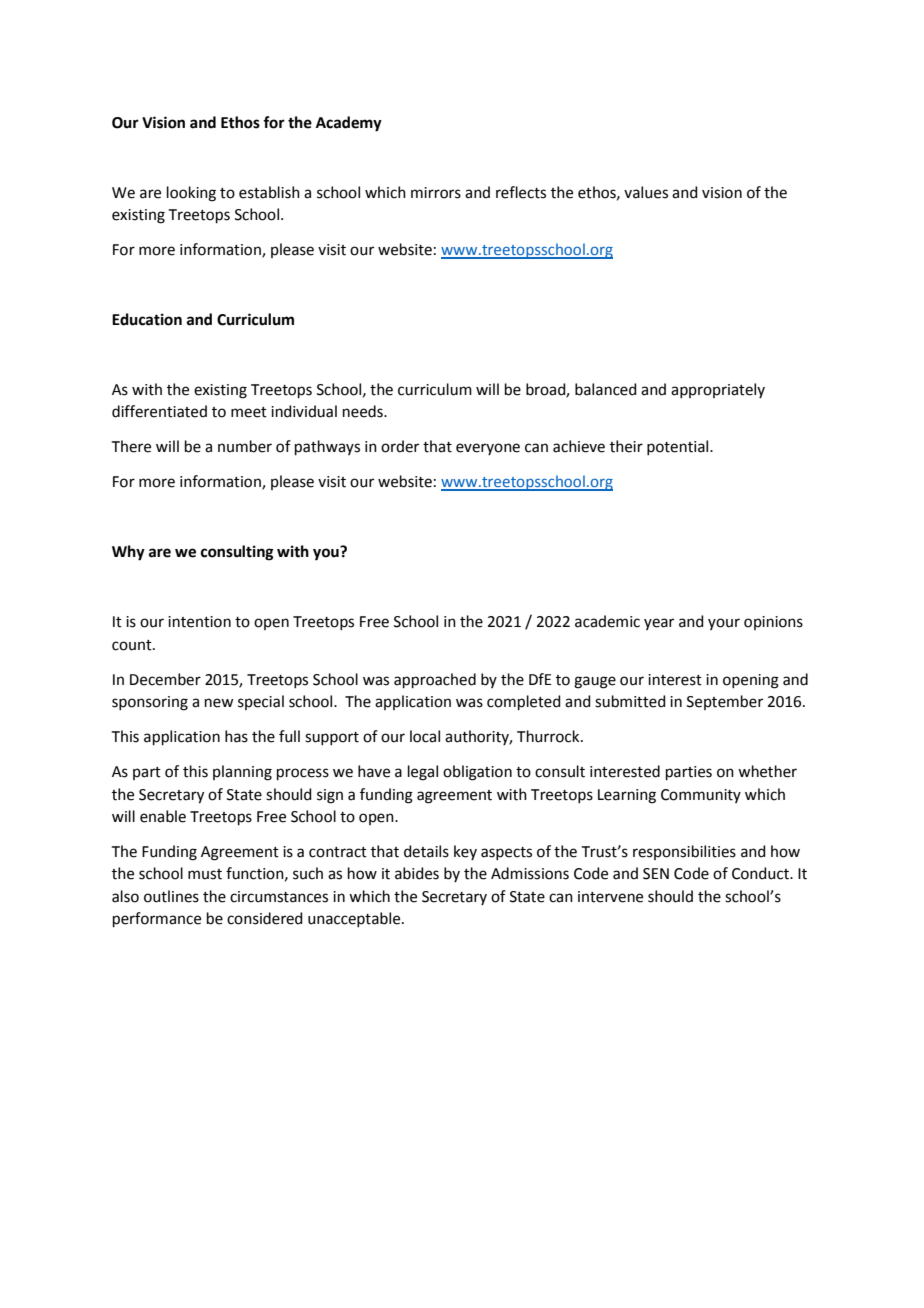 Image resolution: width=924 pixels, height=1308 pixels. What do you see at coordinates (147, 319) in the image?
I see `Education` at bounding box center [147, 319].
